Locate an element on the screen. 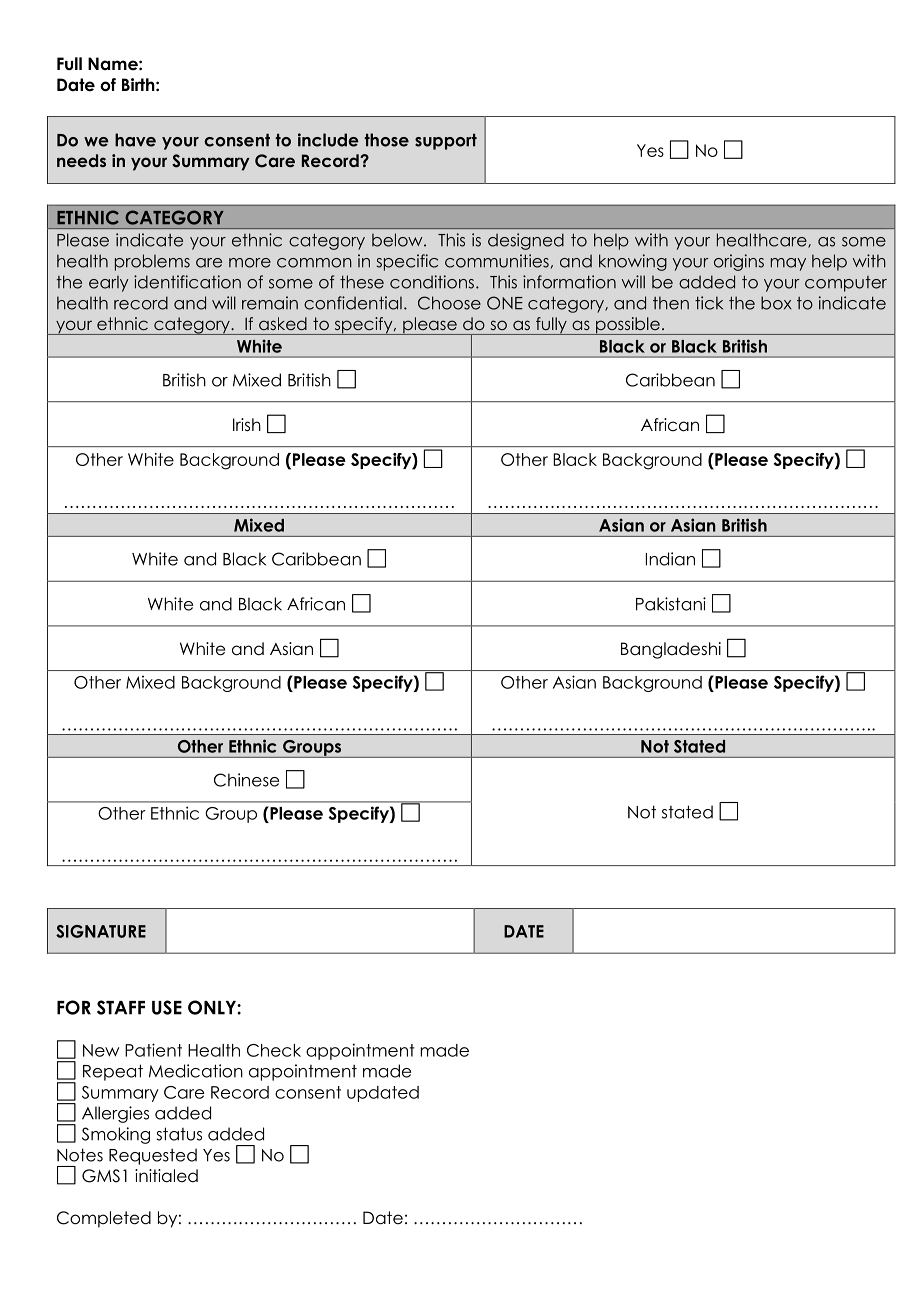 The width and height of the screenshot is (924, 1308). SIGNATURE is located at coordinates (101, 931).
